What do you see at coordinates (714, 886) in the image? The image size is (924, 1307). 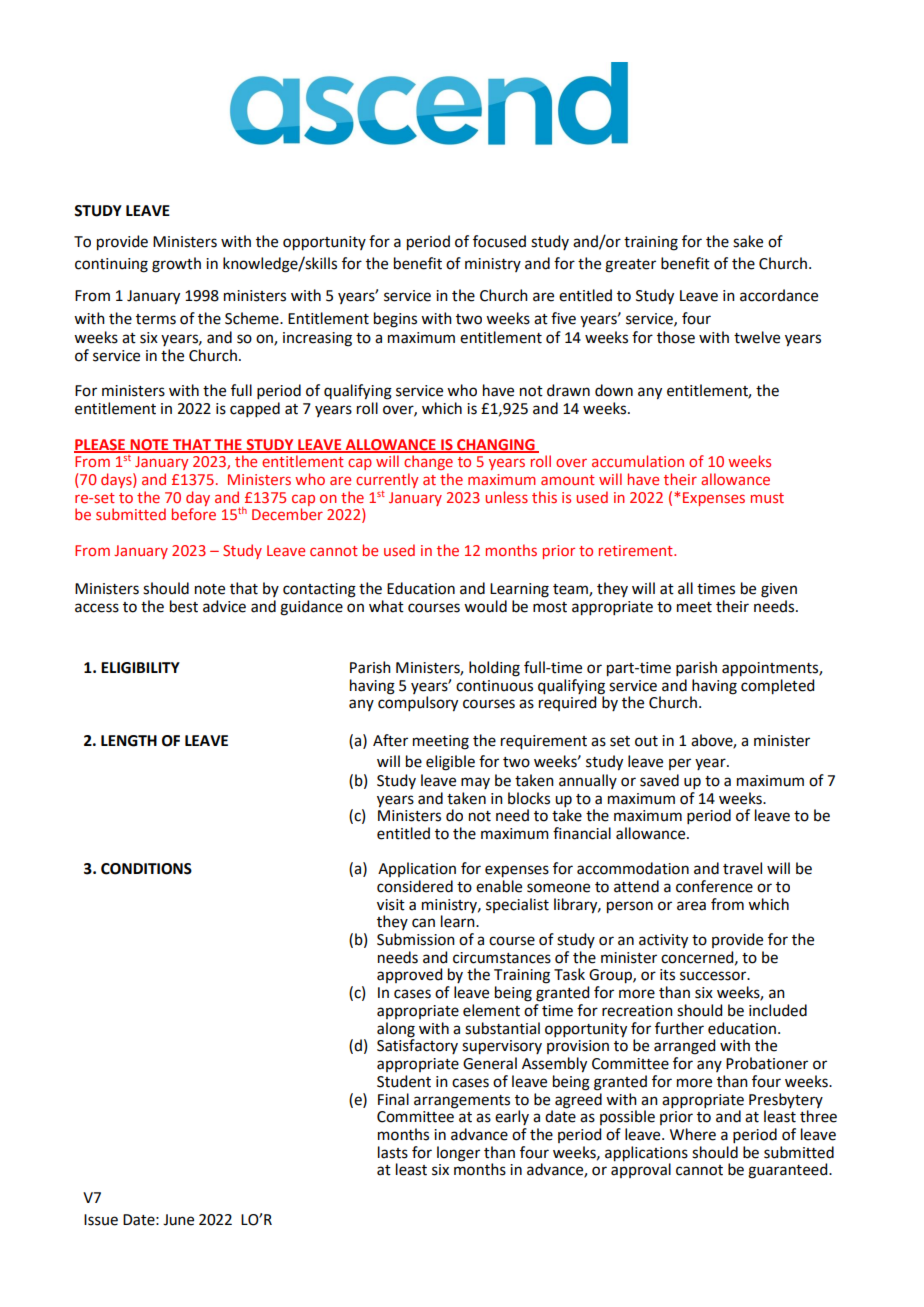 I see `conference` at bounding box center [714, 886].
